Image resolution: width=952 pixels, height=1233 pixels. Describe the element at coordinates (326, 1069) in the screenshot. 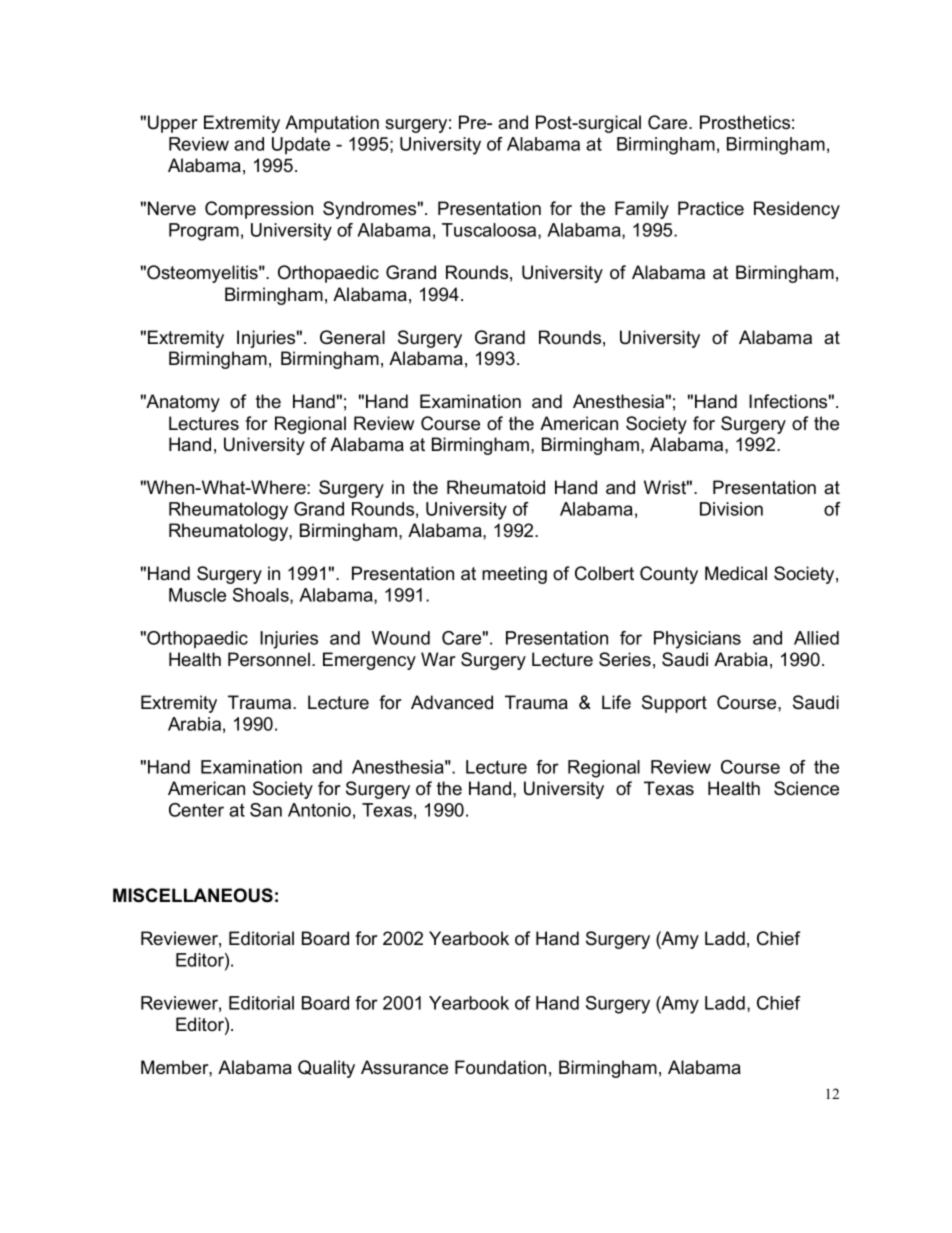

I see `Quality` at that location.
